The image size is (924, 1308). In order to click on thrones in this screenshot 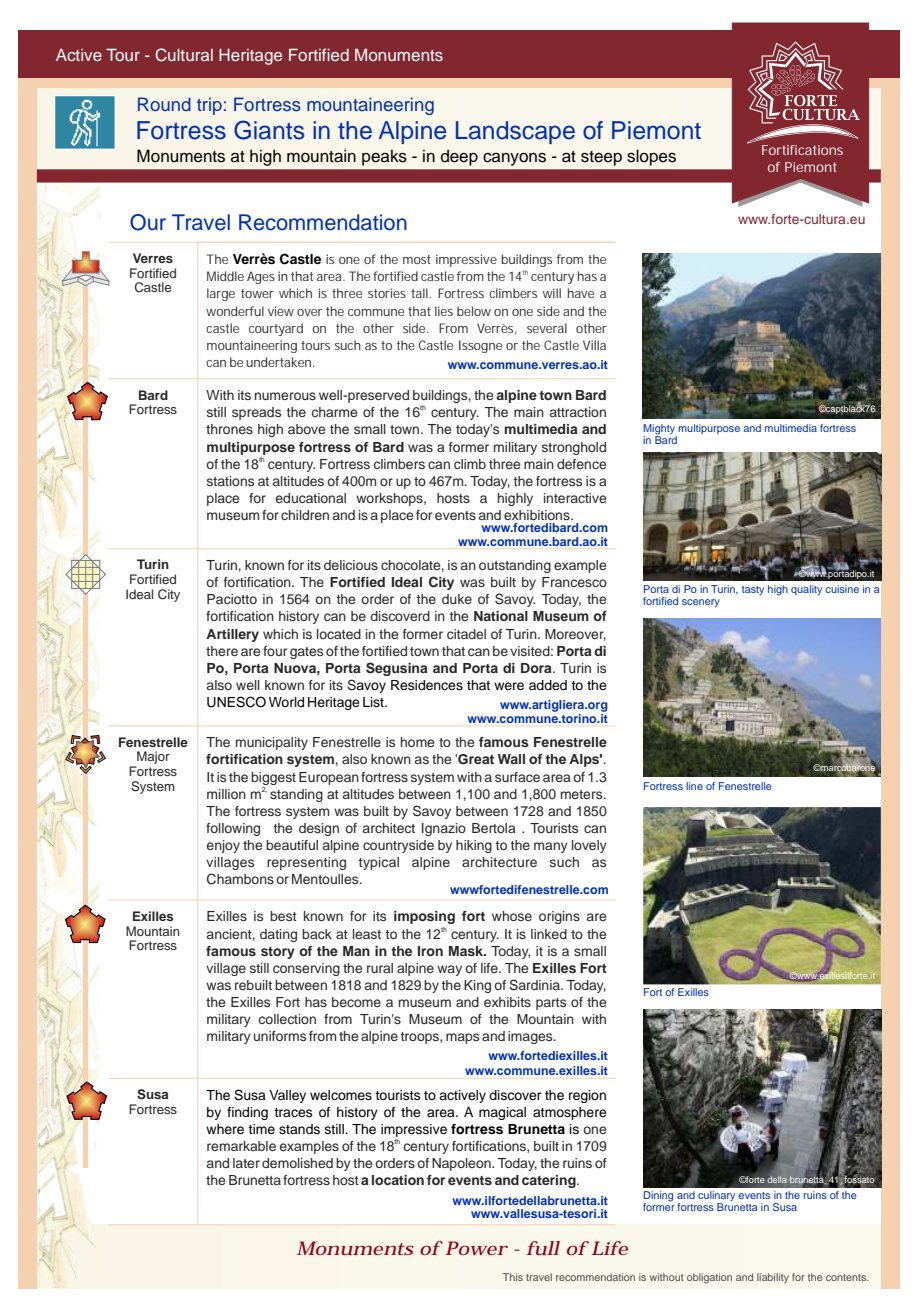, I will do `click(229, 429)`.
